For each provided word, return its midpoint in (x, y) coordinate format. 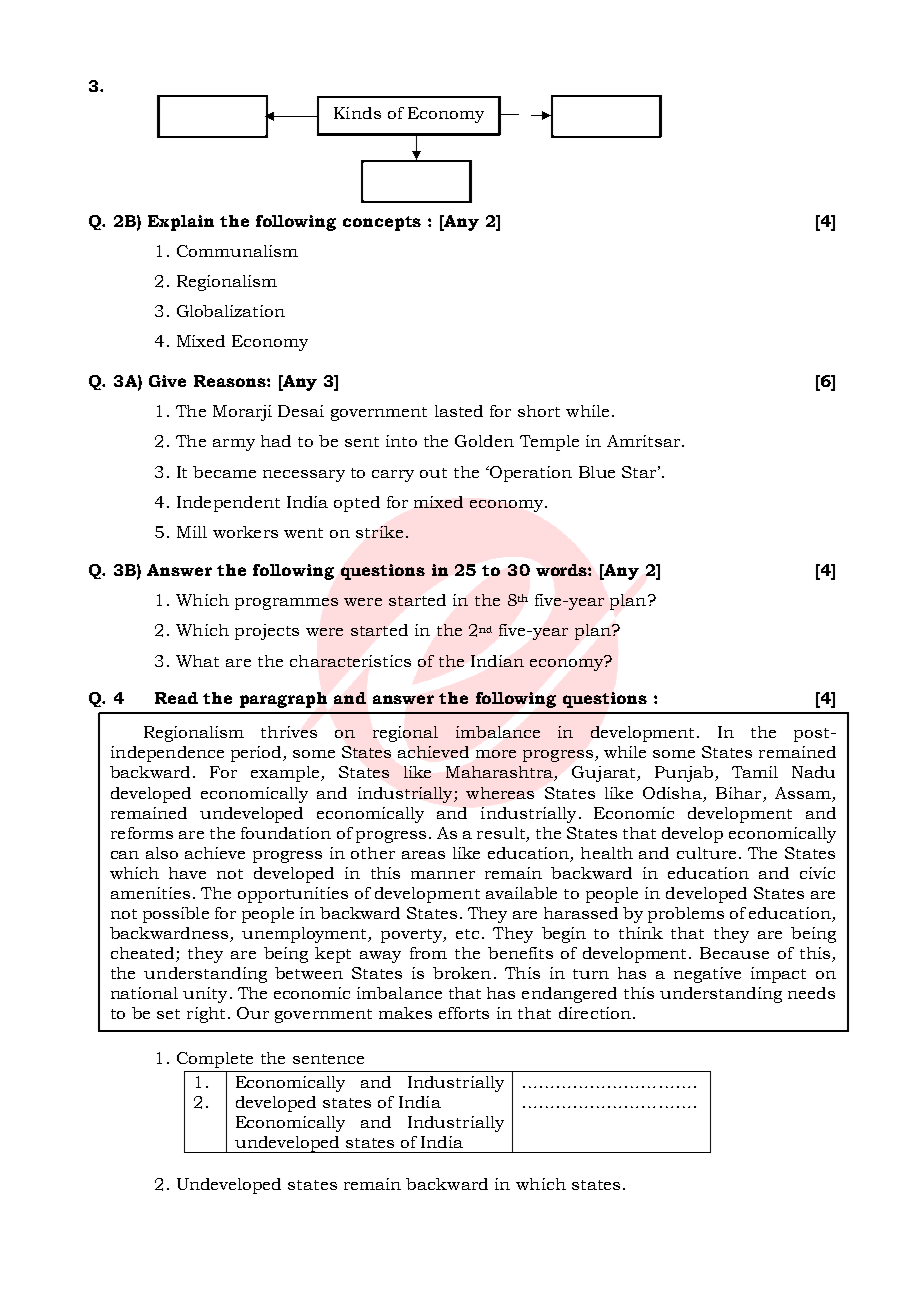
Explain (181, 223)
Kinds (357, 113)
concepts (382, 223)
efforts (464, 1013)
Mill (192, 532)
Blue (597, 472)
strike (379, 532)
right (206, 1015)
